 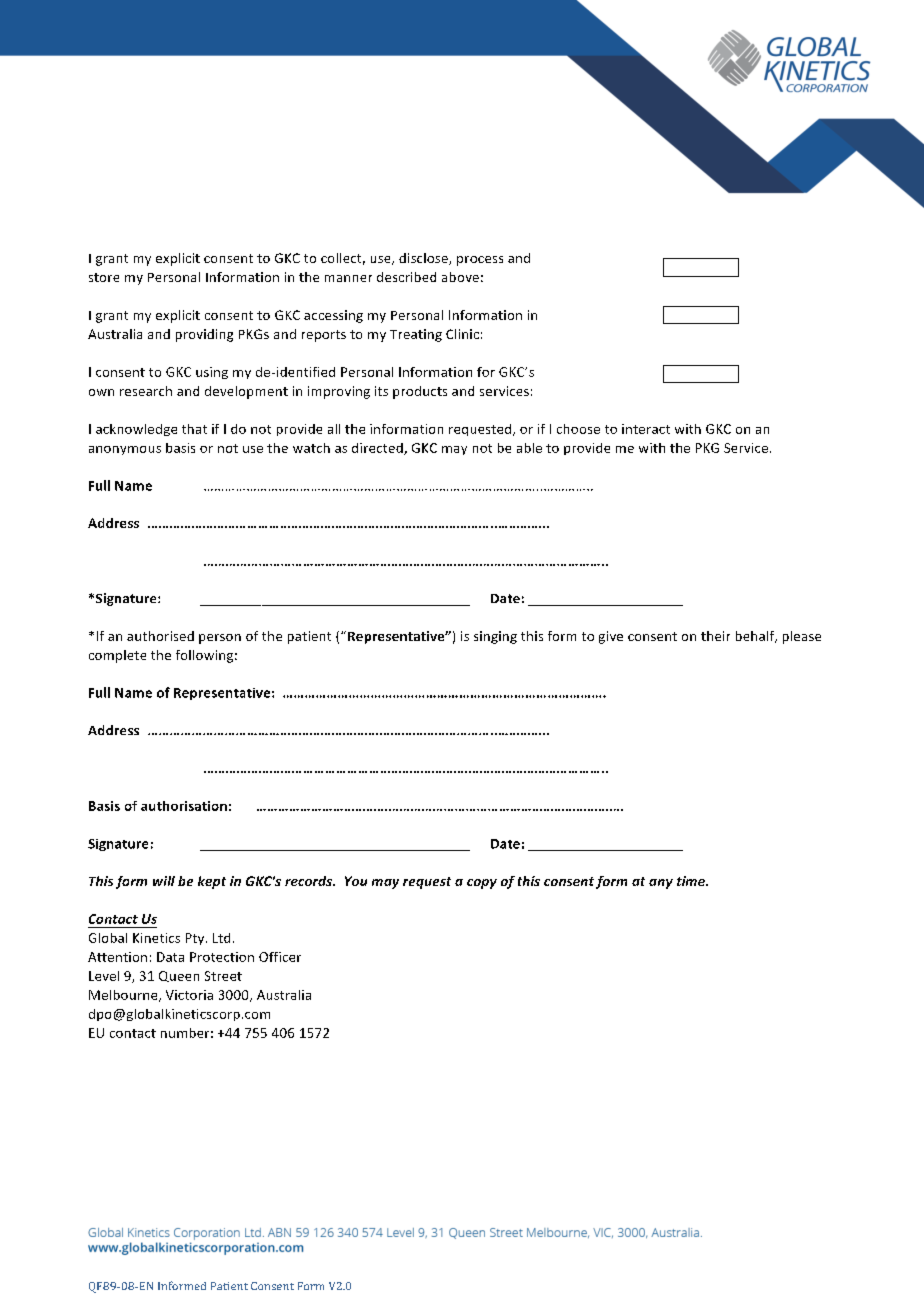 What do you see at coordinates (480, 261) in the document?
I see `process` at bounding box center [480, 261].
